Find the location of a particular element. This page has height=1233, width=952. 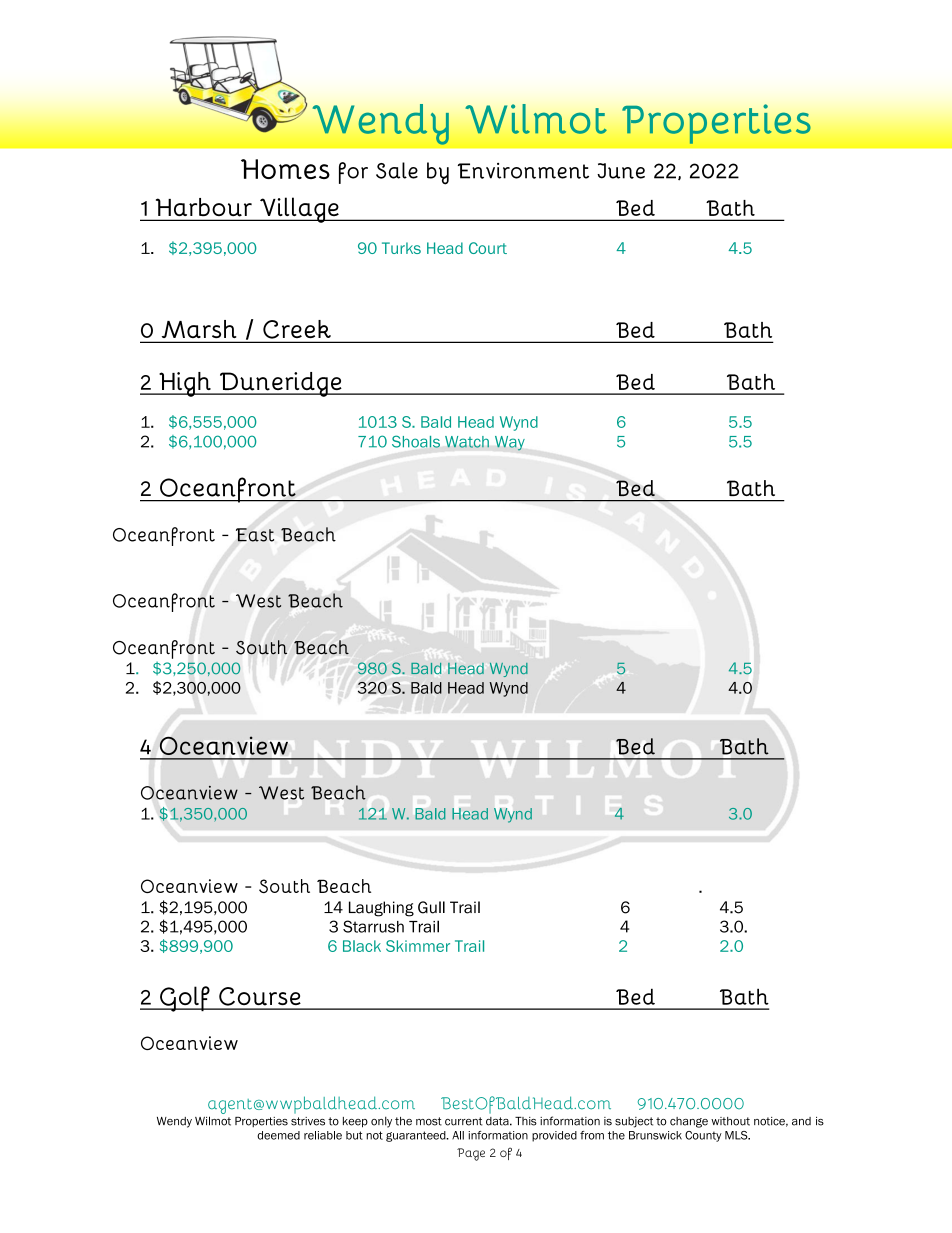

Skimmer is located at coordinates (418, 946).
